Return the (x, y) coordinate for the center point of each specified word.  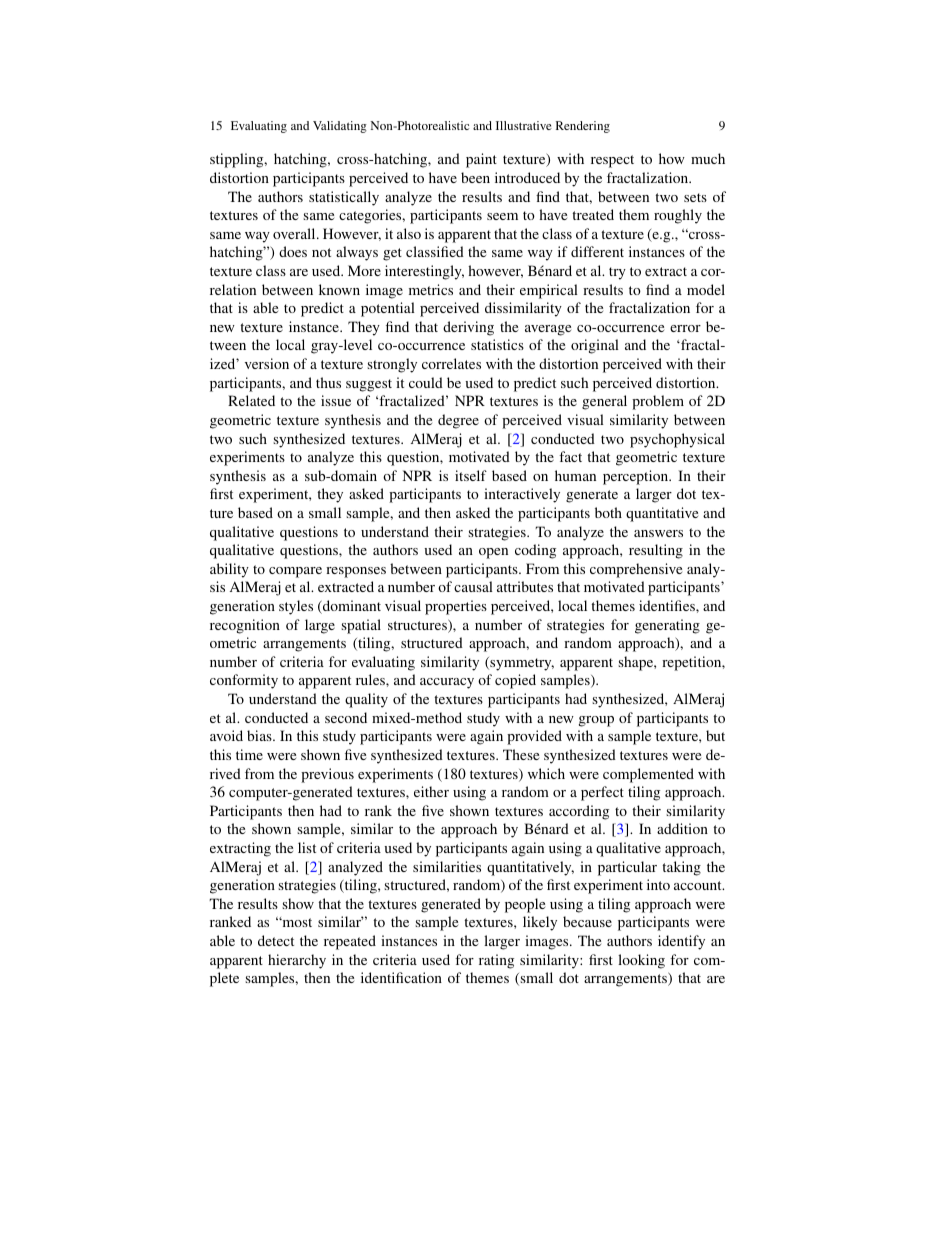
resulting (656, 551)
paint (481, 160)
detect (276, 940)
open (493, 553)
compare (295, 572)
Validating (340, 127)
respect (612, 161)
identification (401, 977)
